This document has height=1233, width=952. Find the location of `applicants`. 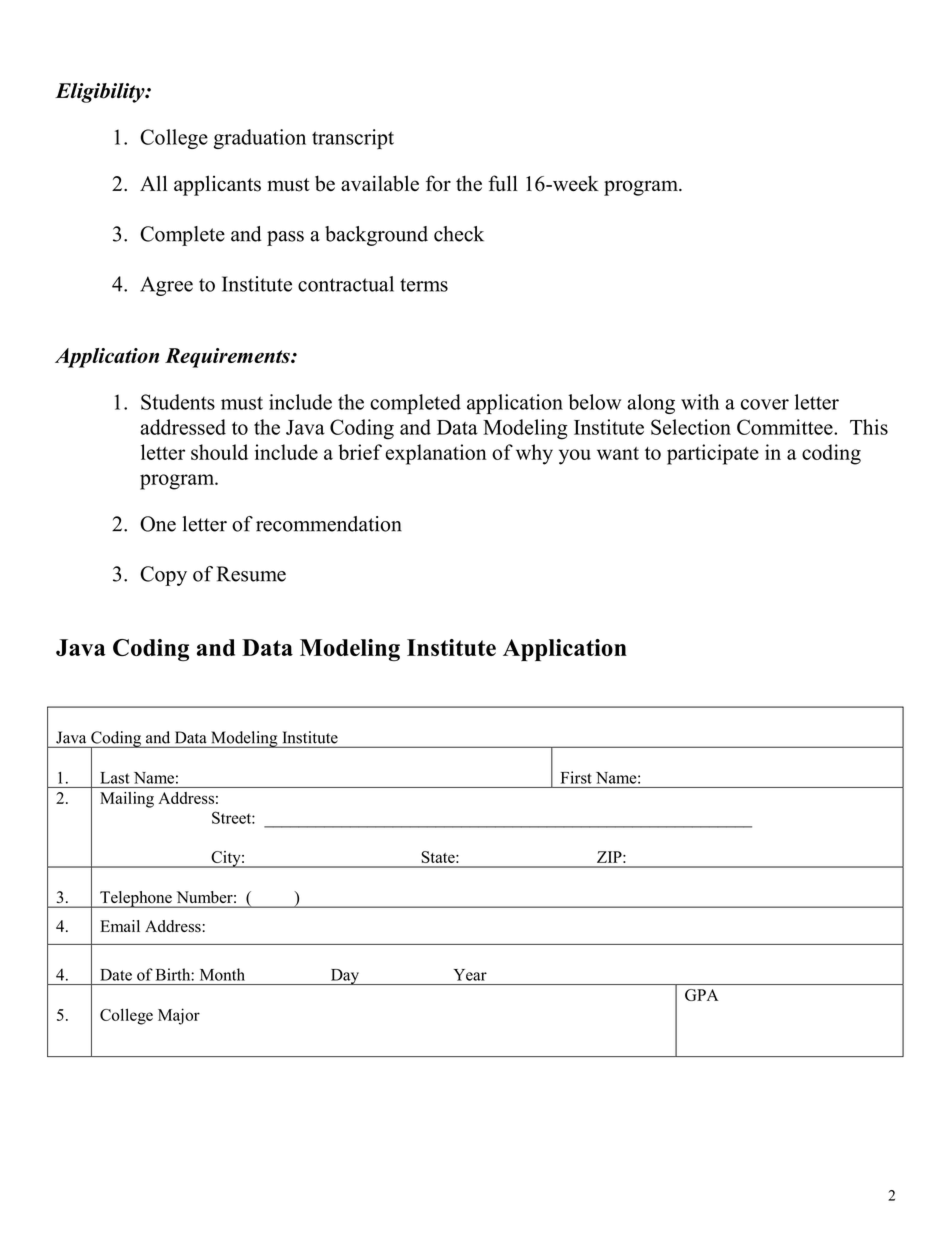

applicants is located at coordinates (217, 185).
